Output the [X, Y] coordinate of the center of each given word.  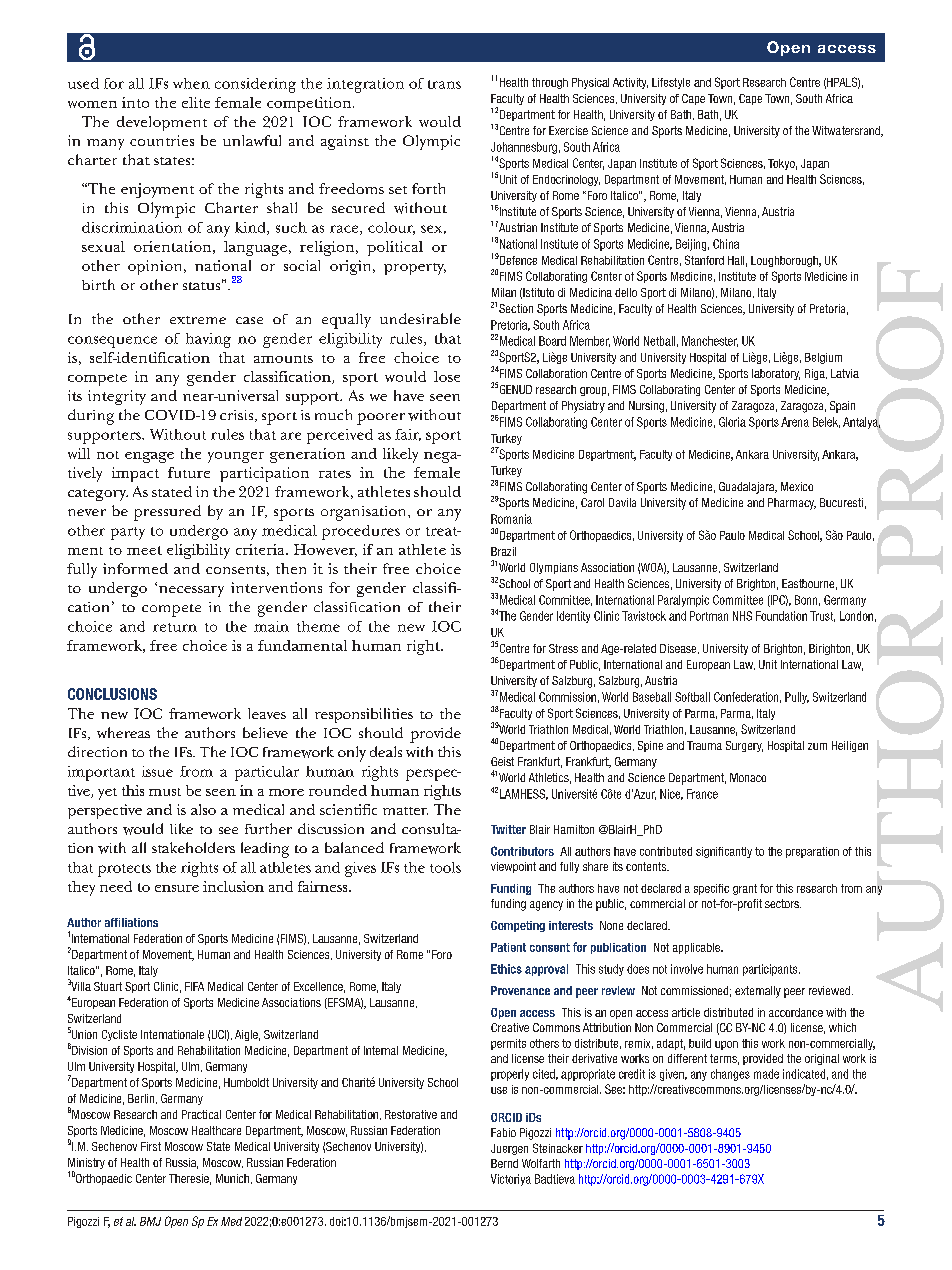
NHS [742, 616]
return [175, 627]
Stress [563, 648]
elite [196, 102]
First [151, 1146]
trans [444, 84]
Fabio [503, 1132]
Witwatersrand [847, 131]
